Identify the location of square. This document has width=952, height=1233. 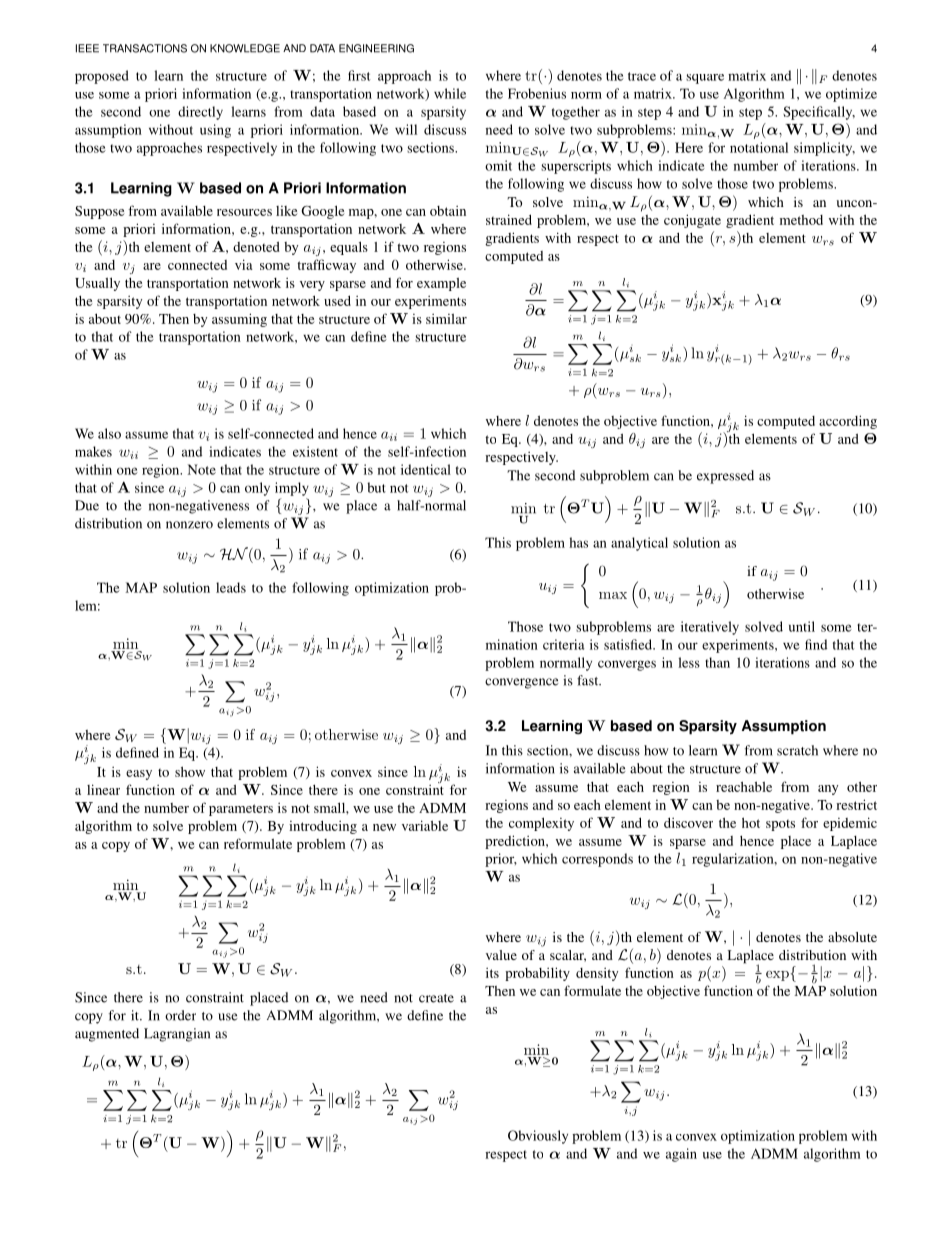
(705, 79).
